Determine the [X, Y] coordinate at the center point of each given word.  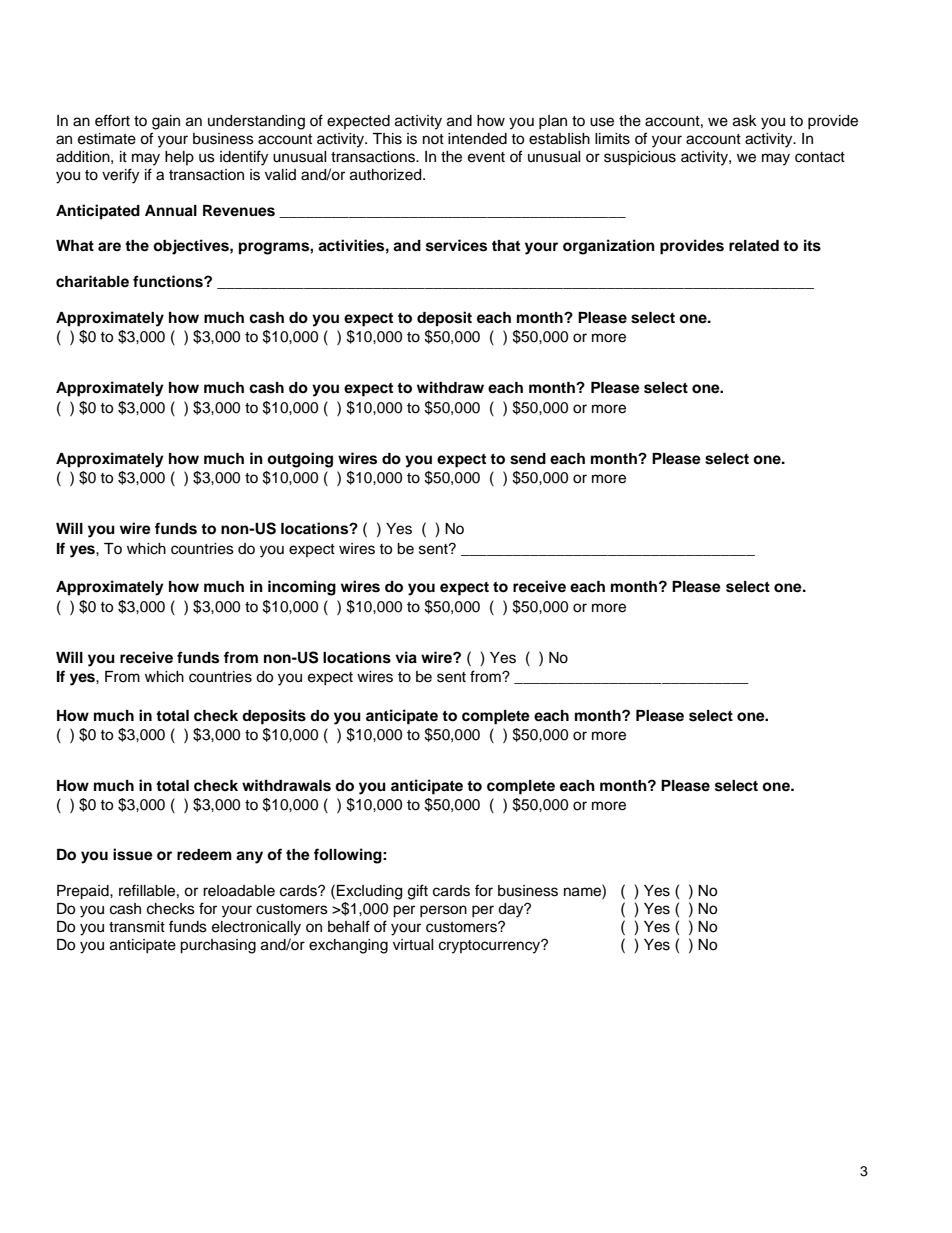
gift [418, 892]
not [433, 139]
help [179, 158]
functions [169, 281]
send [528, 459]
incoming [302, 588]
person [443, 911]
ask [745, 121]
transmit [137, 927]
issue [133, 854]
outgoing [300, 460]
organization [609, 247]
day [512, 910]
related [754, 245]
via [406, 657]
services [456, 245]
